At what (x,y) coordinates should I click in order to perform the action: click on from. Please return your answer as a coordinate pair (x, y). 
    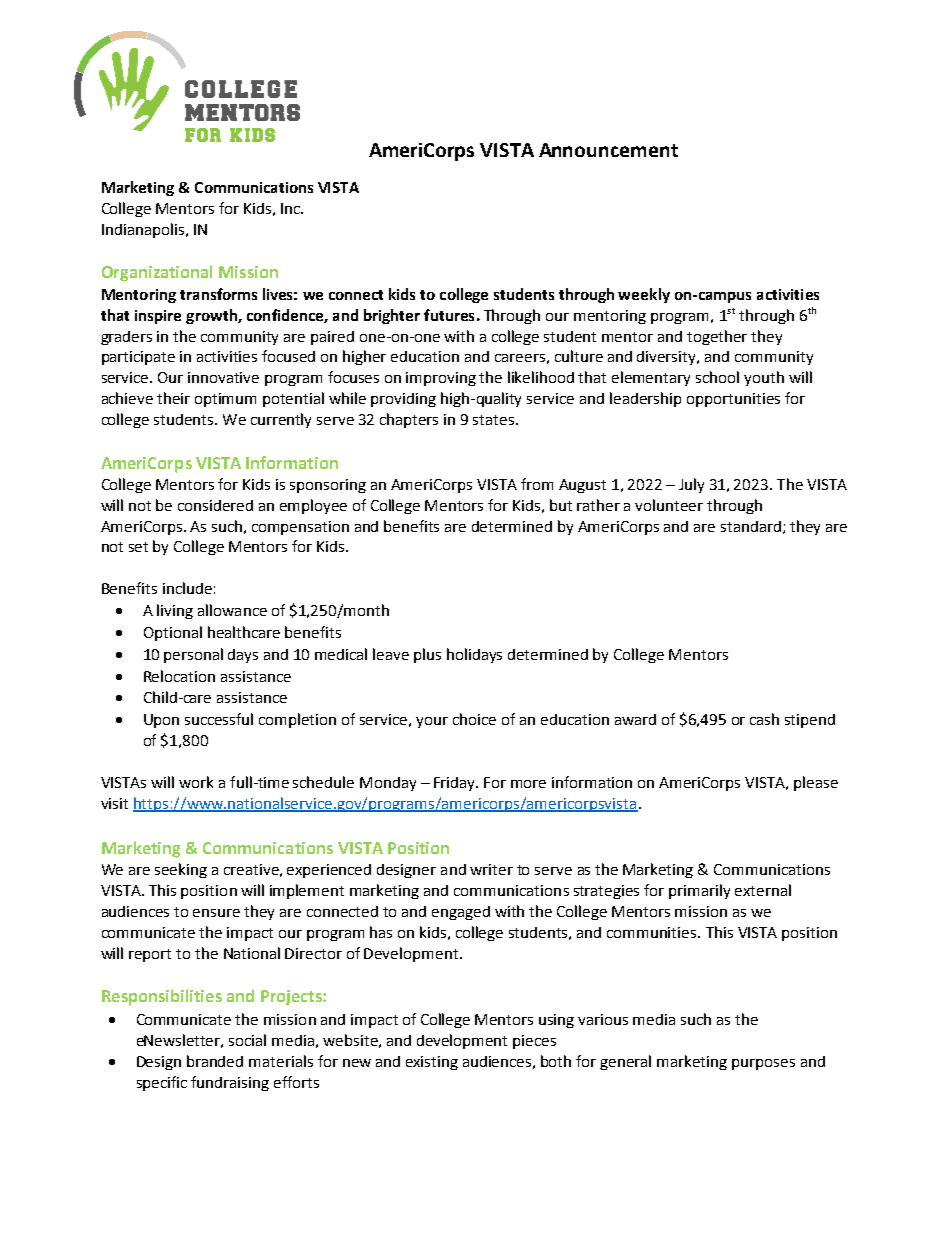
    Looking at the image, I should click on (537, 484).
